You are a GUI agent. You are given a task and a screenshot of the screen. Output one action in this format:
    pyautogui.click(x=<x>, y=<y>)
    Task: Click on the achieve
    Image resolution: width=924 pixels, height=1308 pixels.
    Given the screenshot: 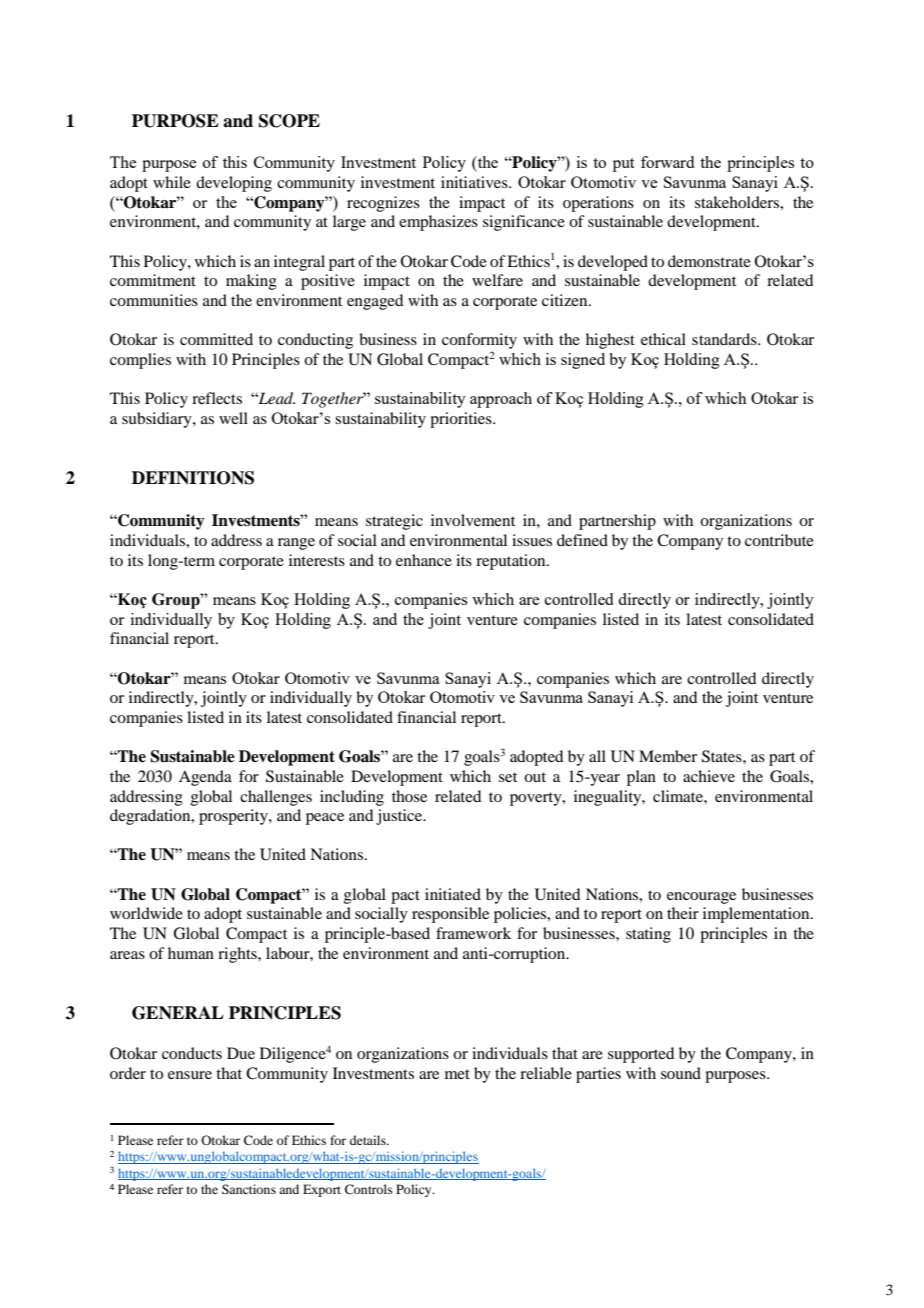 What is the action you would take?
    pyautogui.click(x=709, y=776)
